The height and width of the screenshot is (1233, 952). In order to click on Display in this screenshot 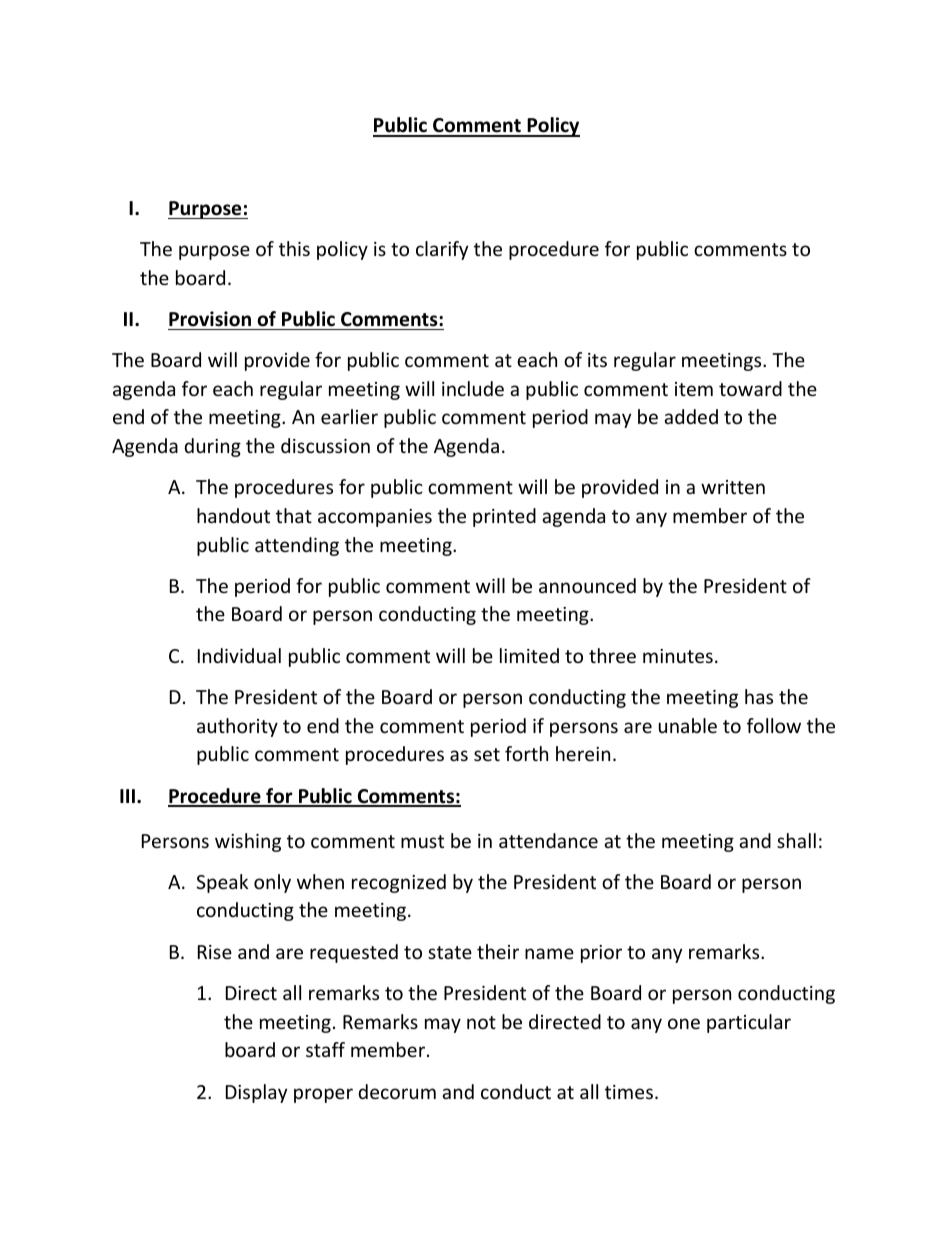, I will do `click(256, 1093)`.
